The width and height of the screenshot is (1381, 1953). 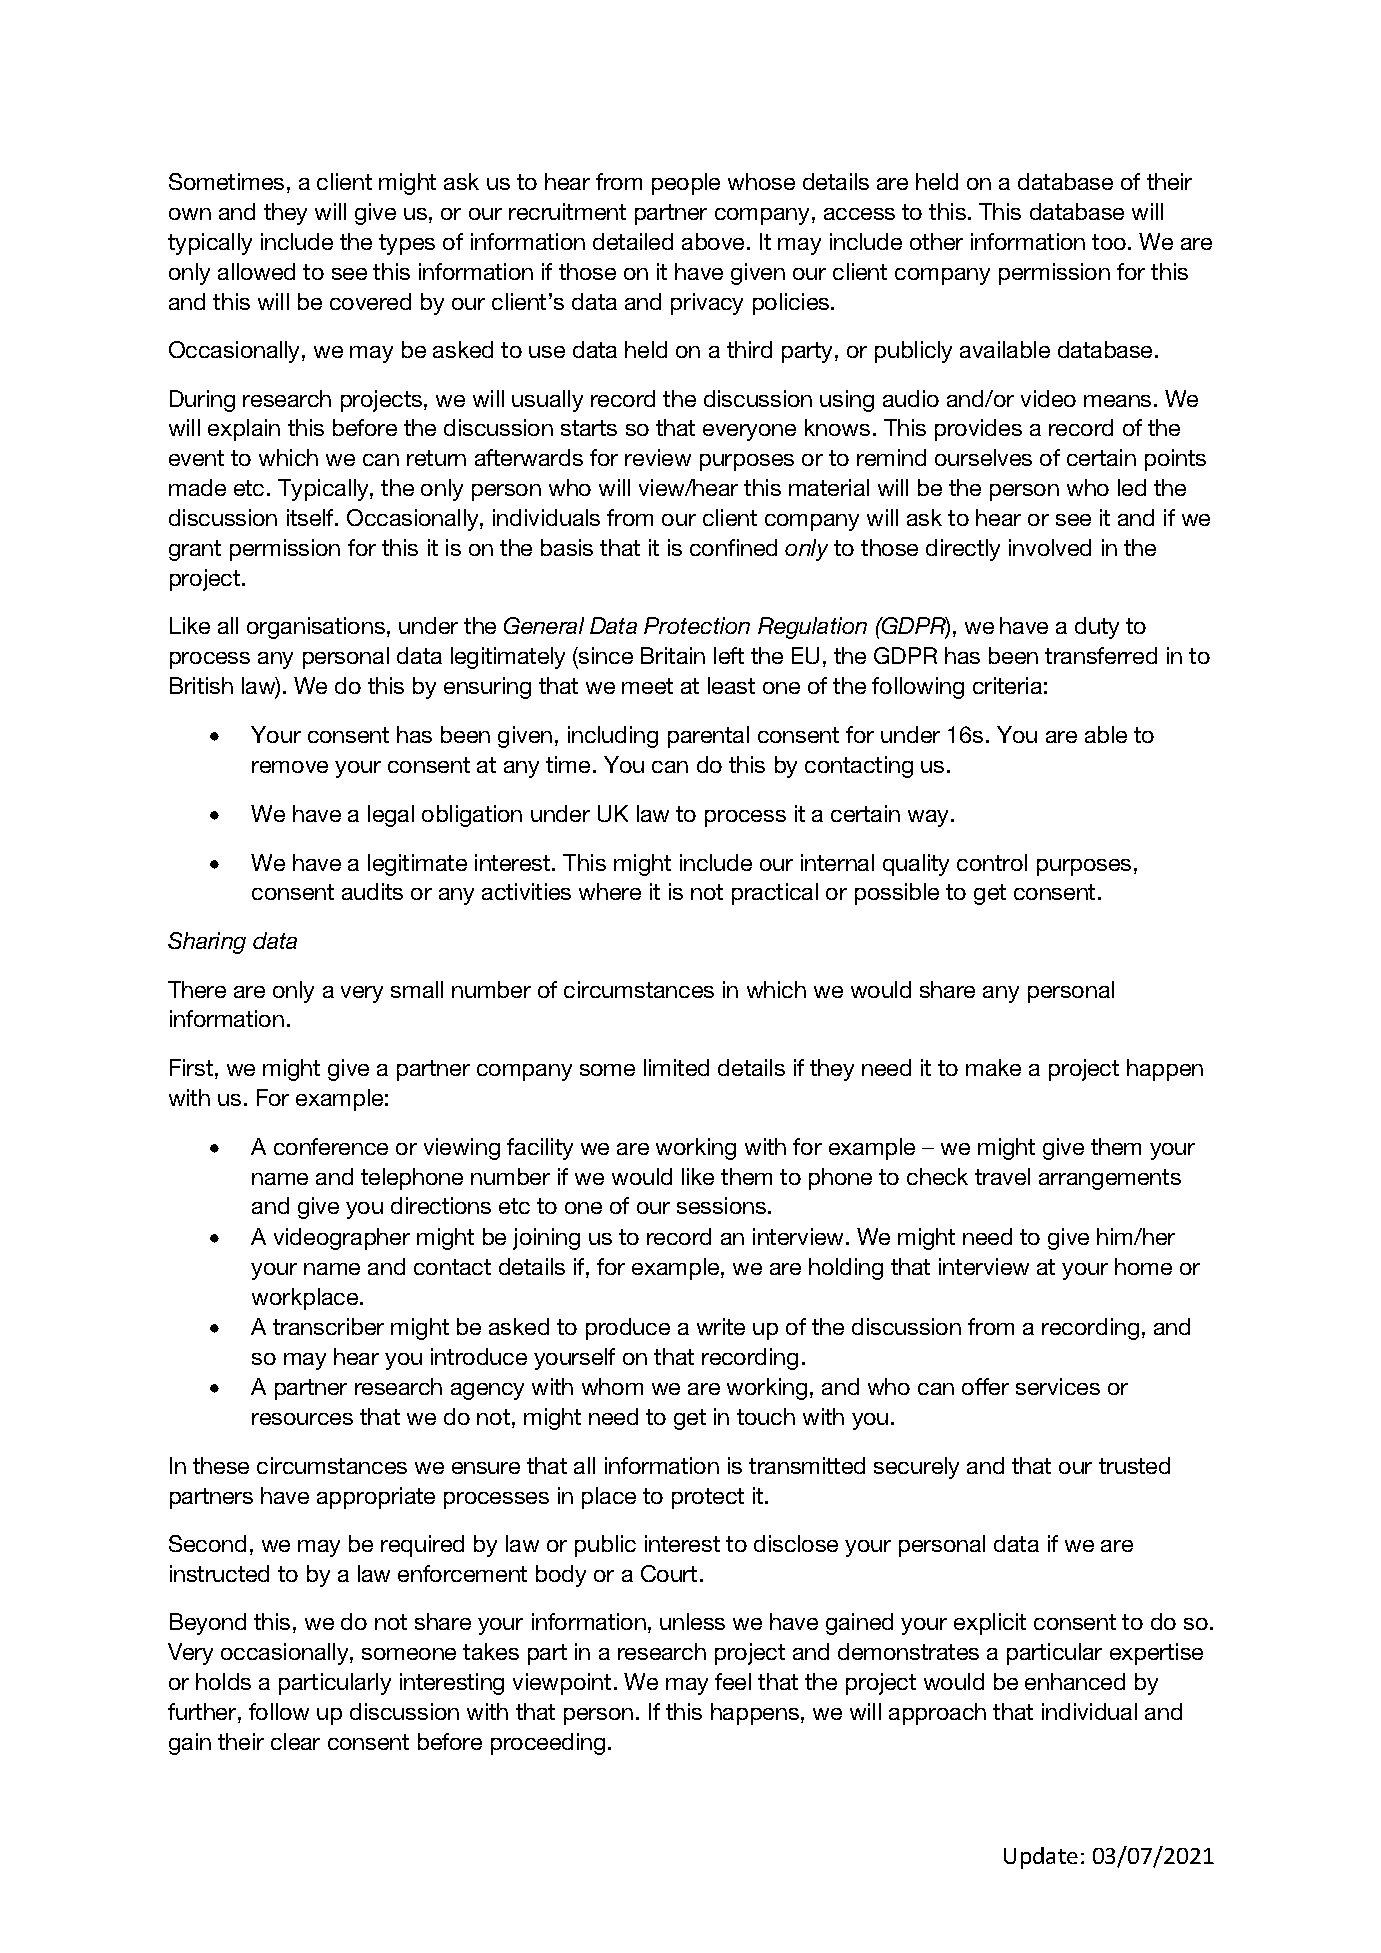 What do you see at coordinates (328, 1326) in the screenshot?
I see `transcriber` at bounding box center [328, 1326].
